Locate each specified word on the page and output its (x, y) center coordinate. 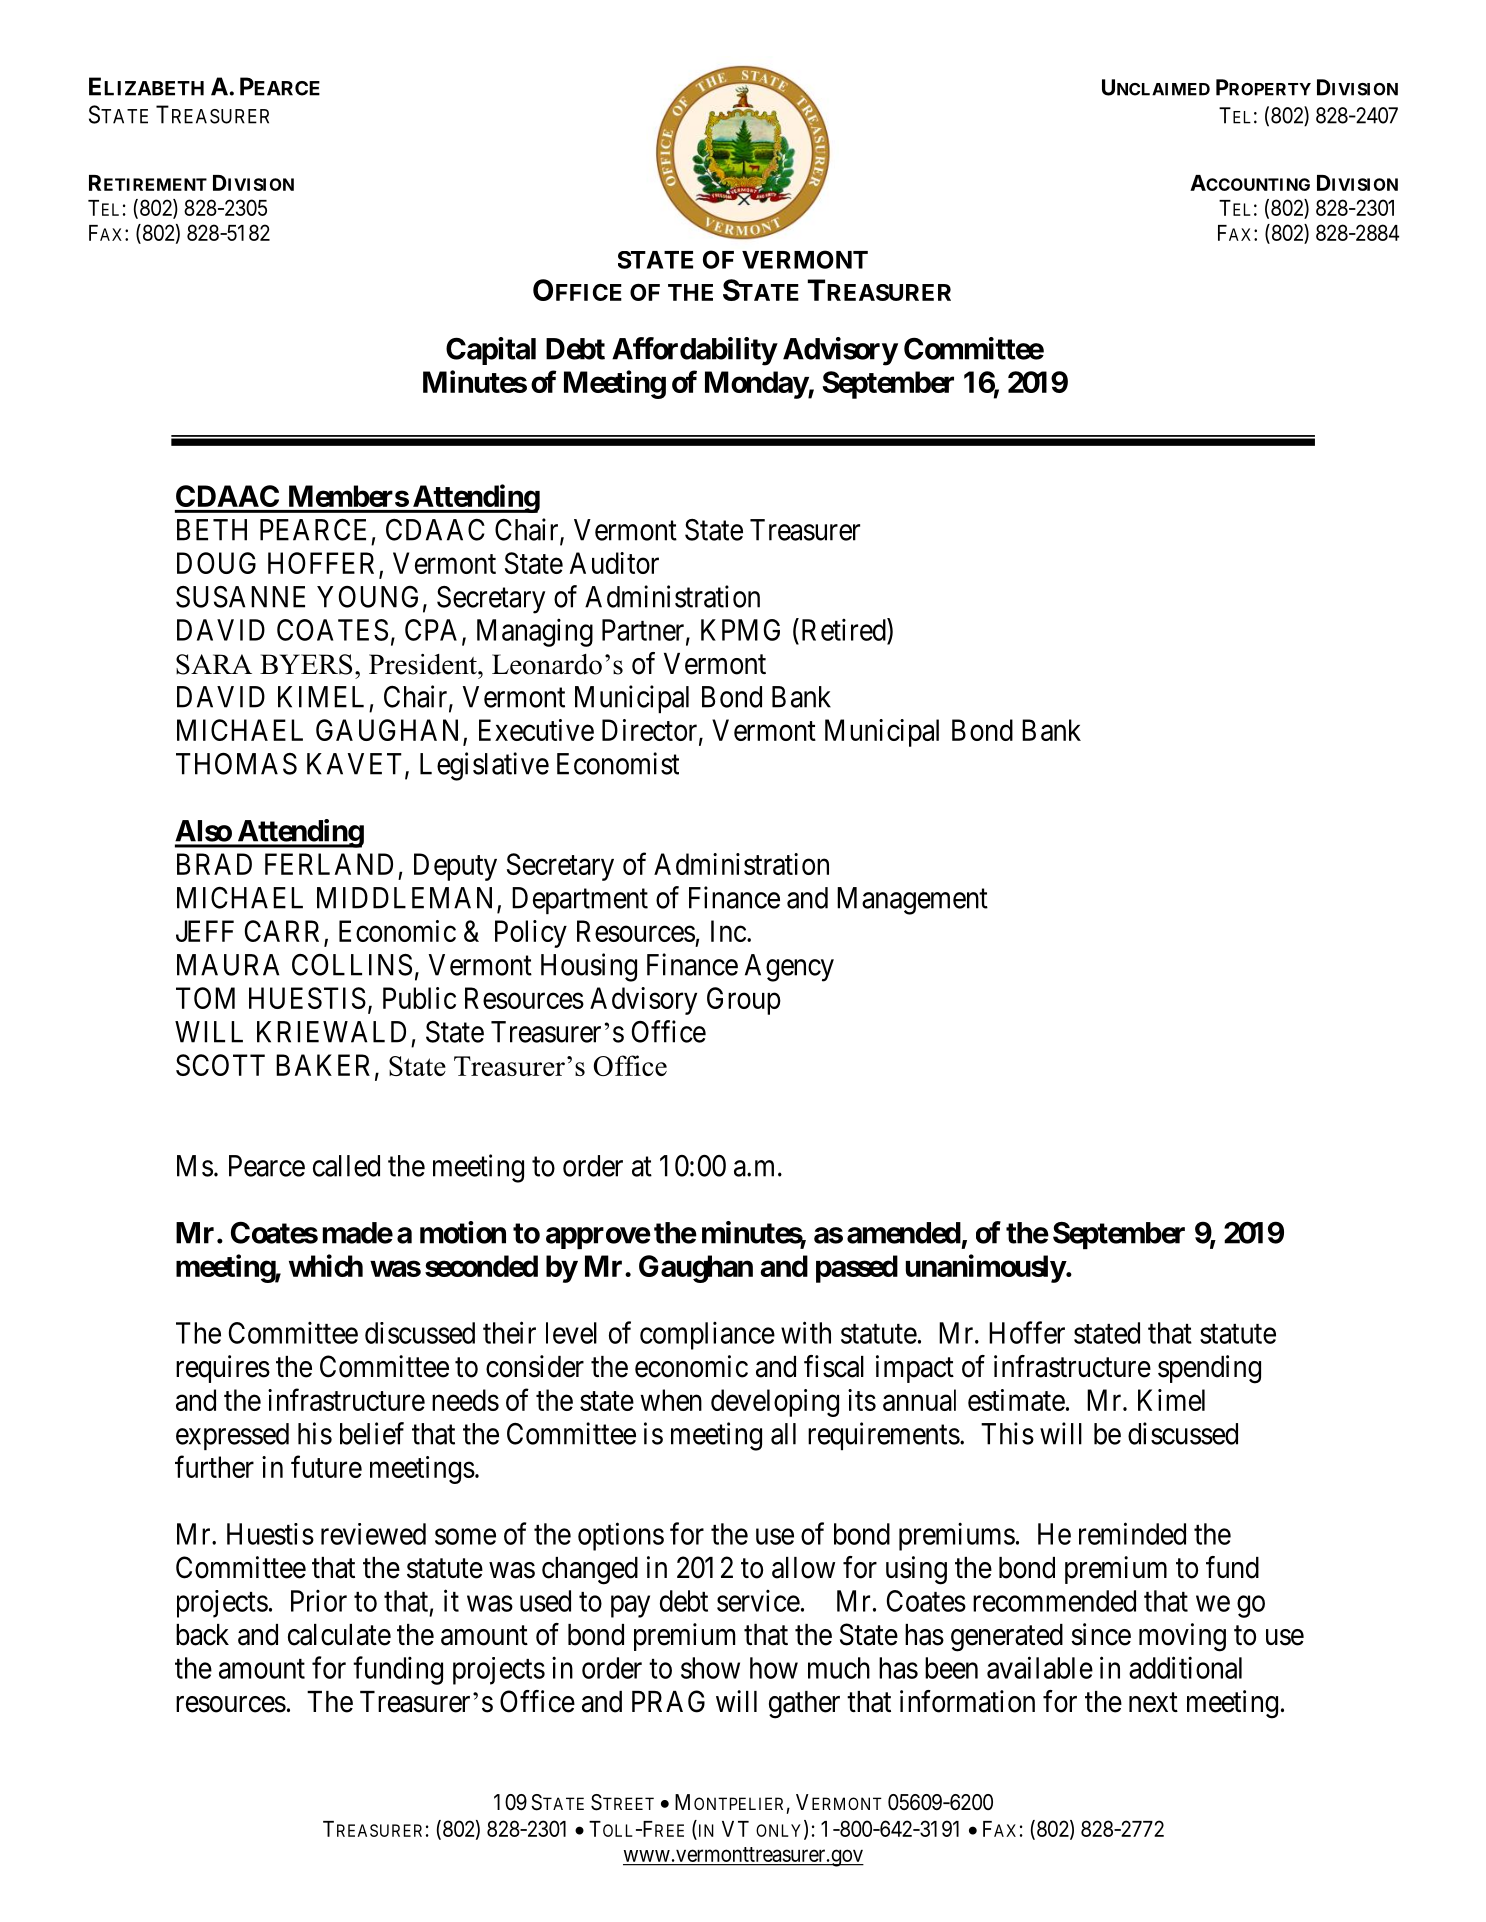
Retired (843, 629)
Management (912, 901)
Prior (319, 1600)
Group (744, 1001)
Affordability (694, 351)
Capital (491, 351)
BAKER (323, 1065)
